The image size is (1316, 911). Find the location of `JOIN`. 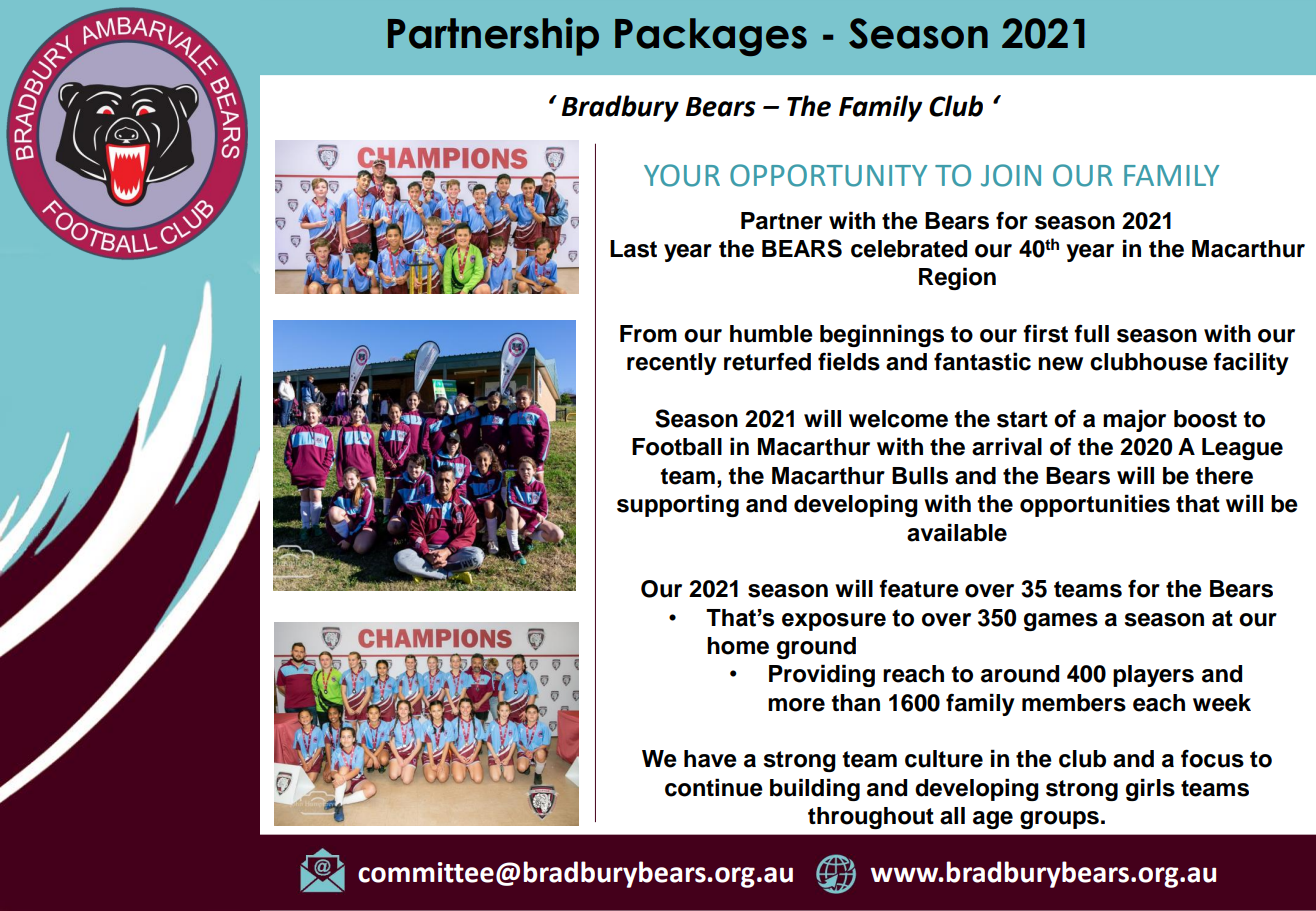

JOIN is located at coordinates (1011, 175).
